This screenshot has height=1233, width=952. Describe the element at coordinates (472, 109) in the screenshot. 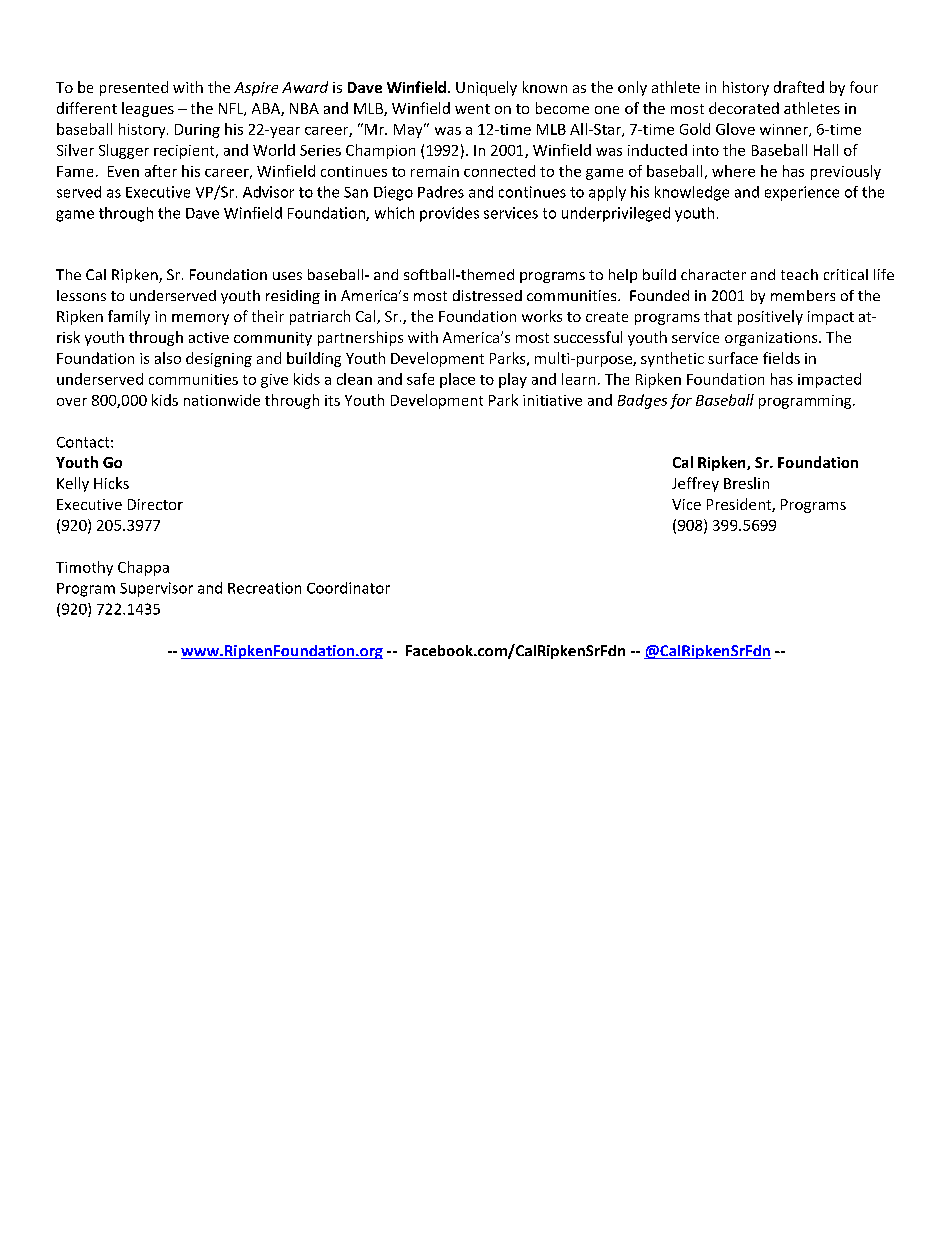

I see `went` at that location.
